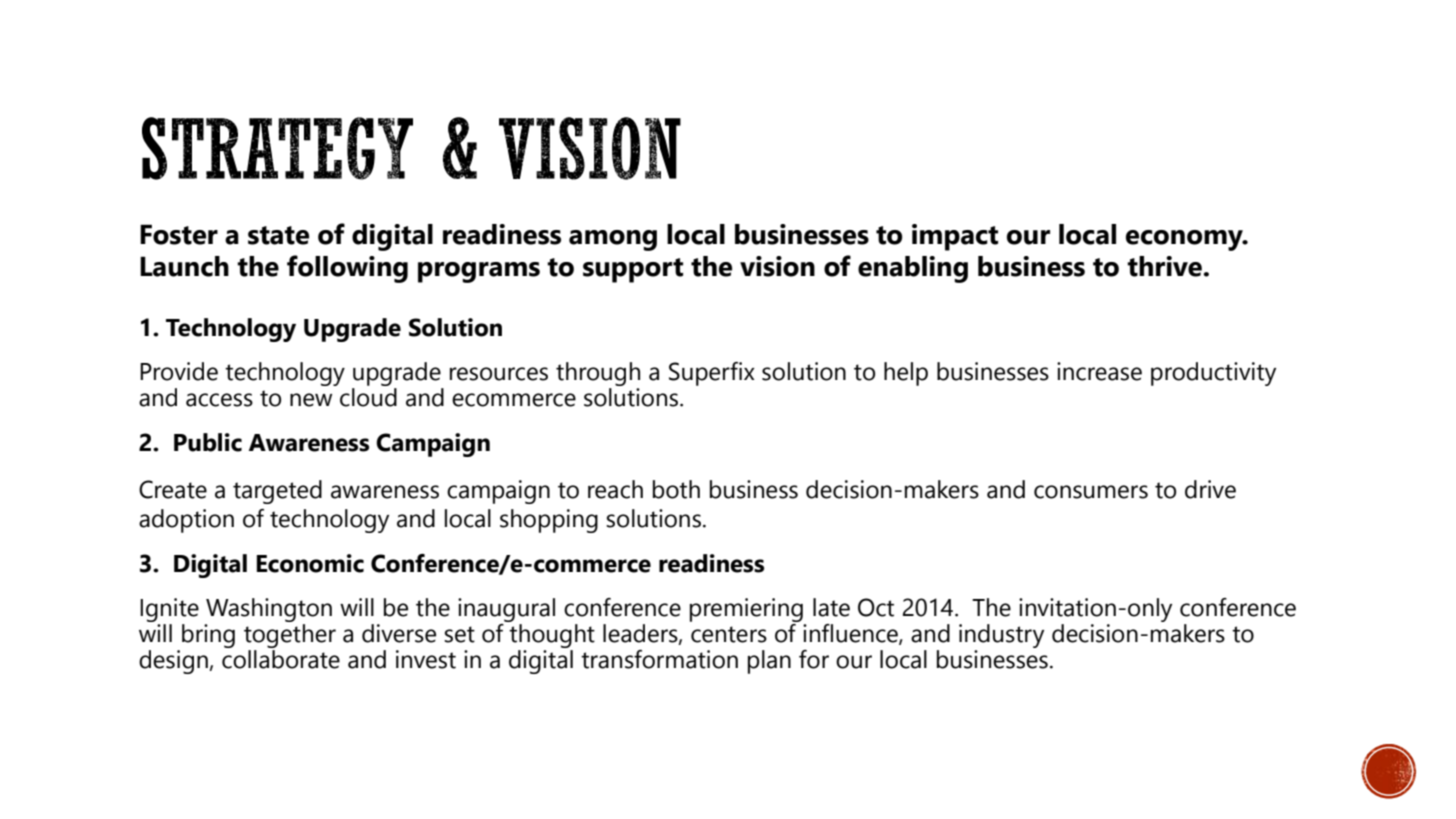 The height and width of the screenshot is (819, 1456). What do you see at coordinates (179, 371) in the screenshot?
I see `Provide` at bounding box center [179, 371].
